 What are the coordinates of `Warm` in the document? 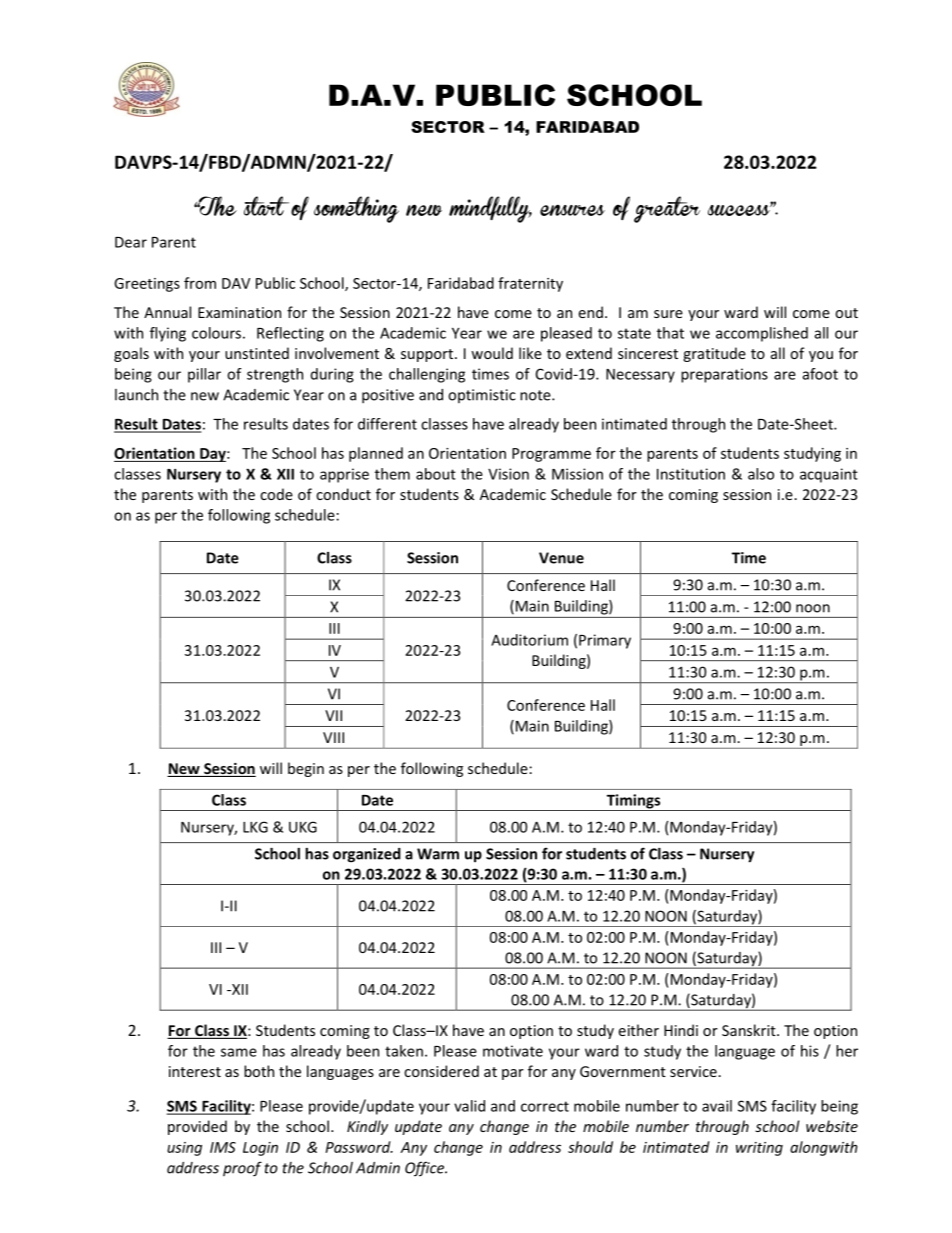 It's located at (438, 854).
